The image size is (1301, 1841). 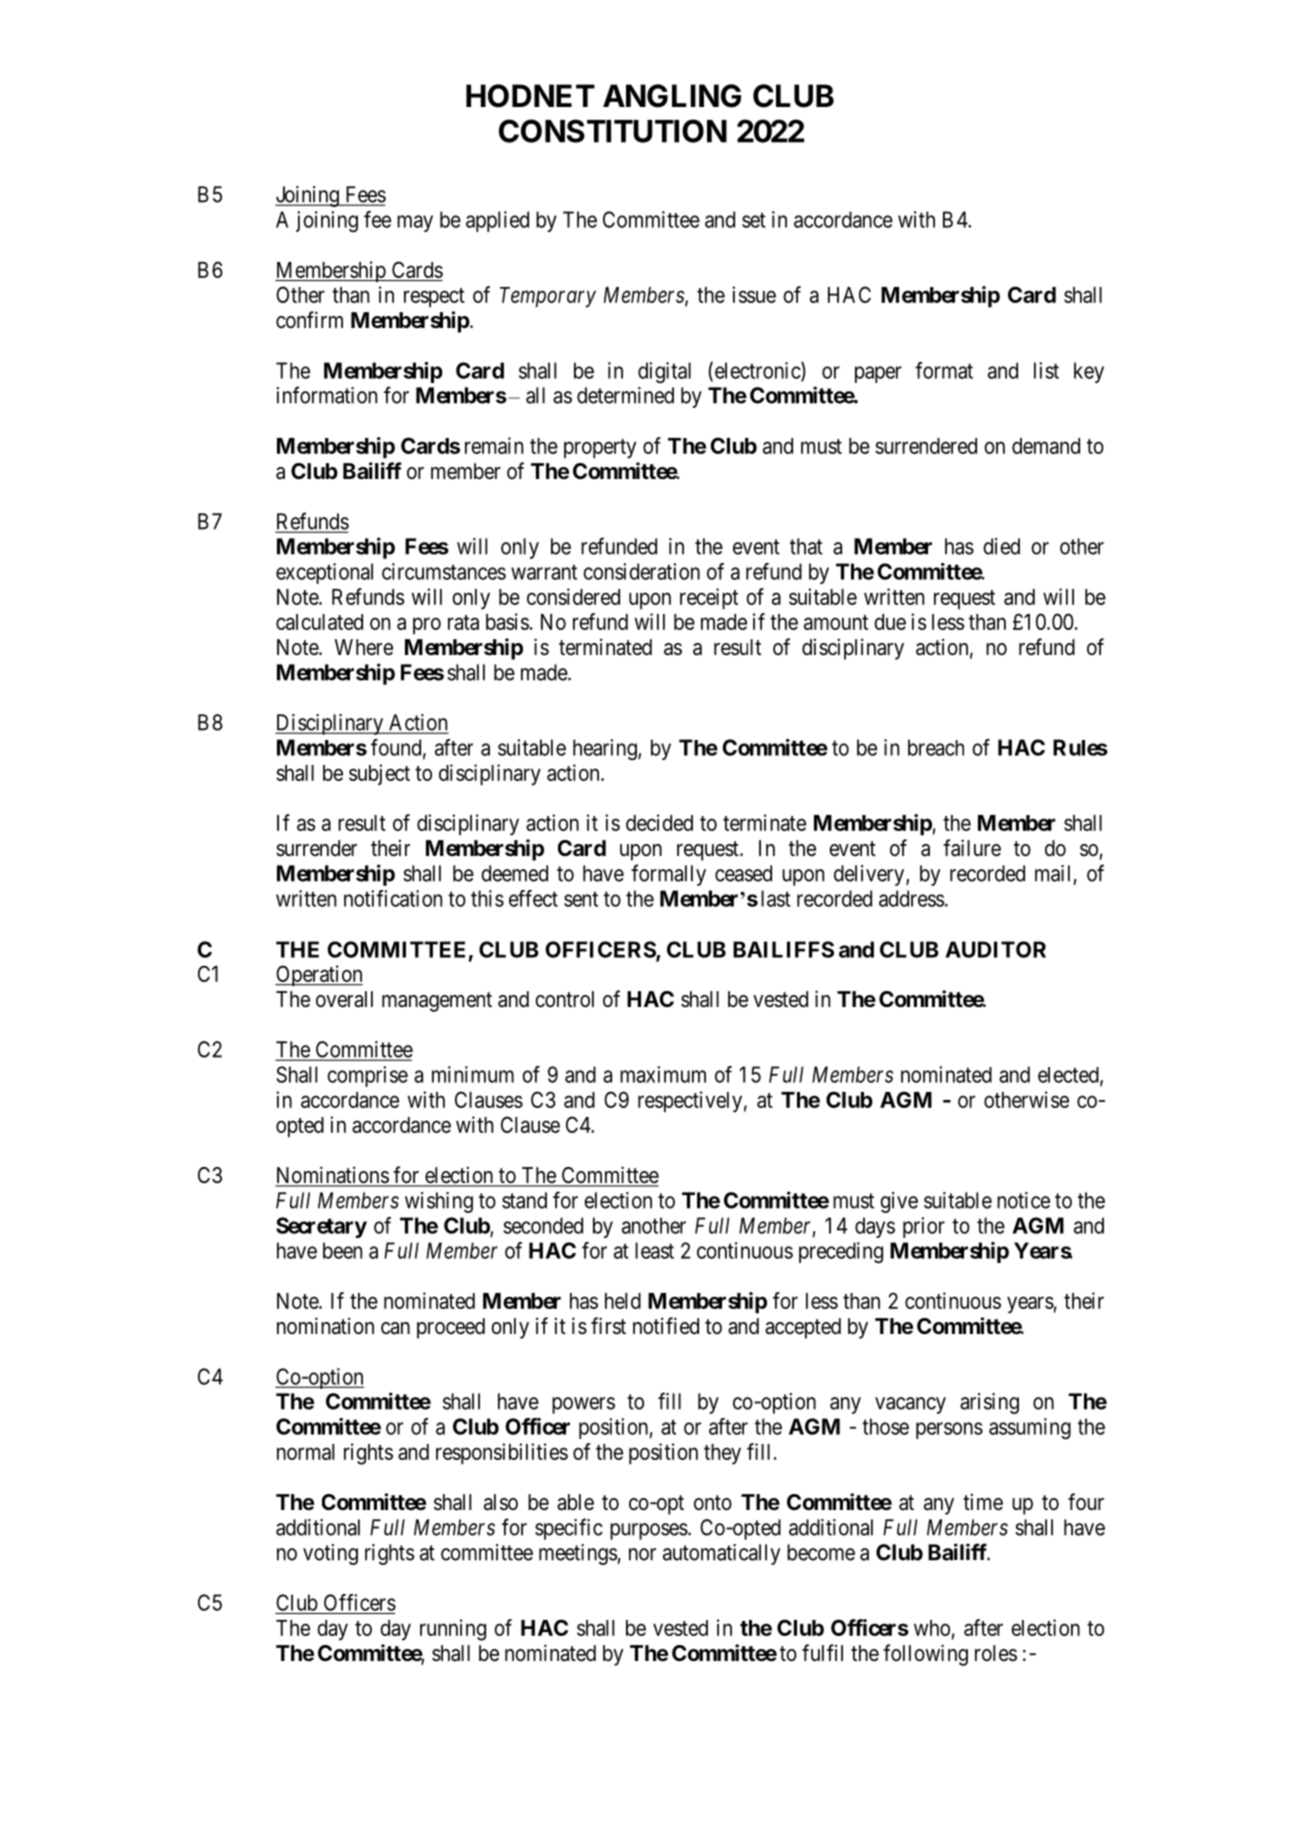 I want to click on ANGLING, so click(x=672, y=96).
